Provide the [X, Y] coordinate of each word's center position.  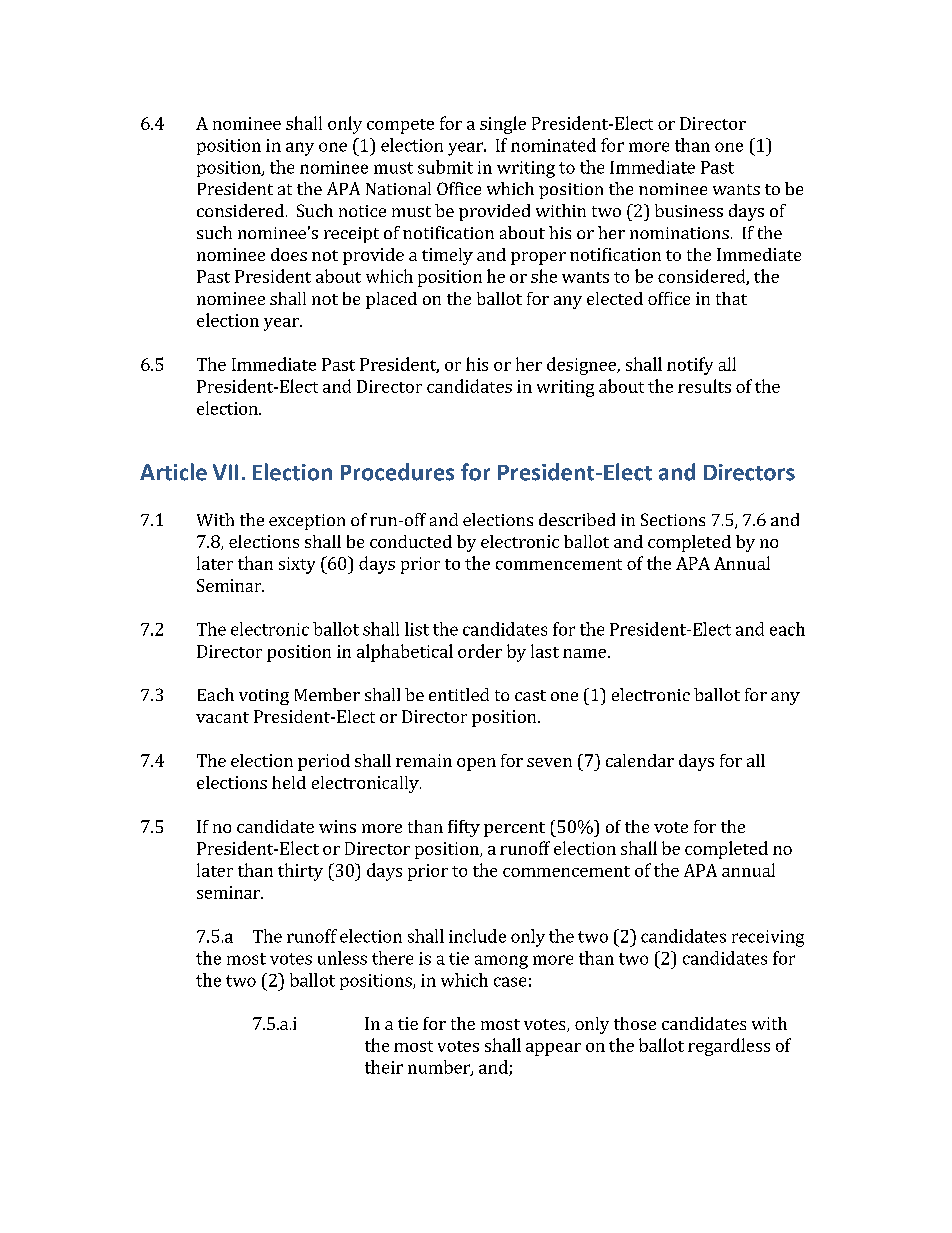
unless [342, 958]
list [417, 629]
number [440, 1068]
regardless [729, 1047]
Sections [673, 519]
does [289, 254]
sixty [297, 565]
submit [445, 167]
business [689, 210]
